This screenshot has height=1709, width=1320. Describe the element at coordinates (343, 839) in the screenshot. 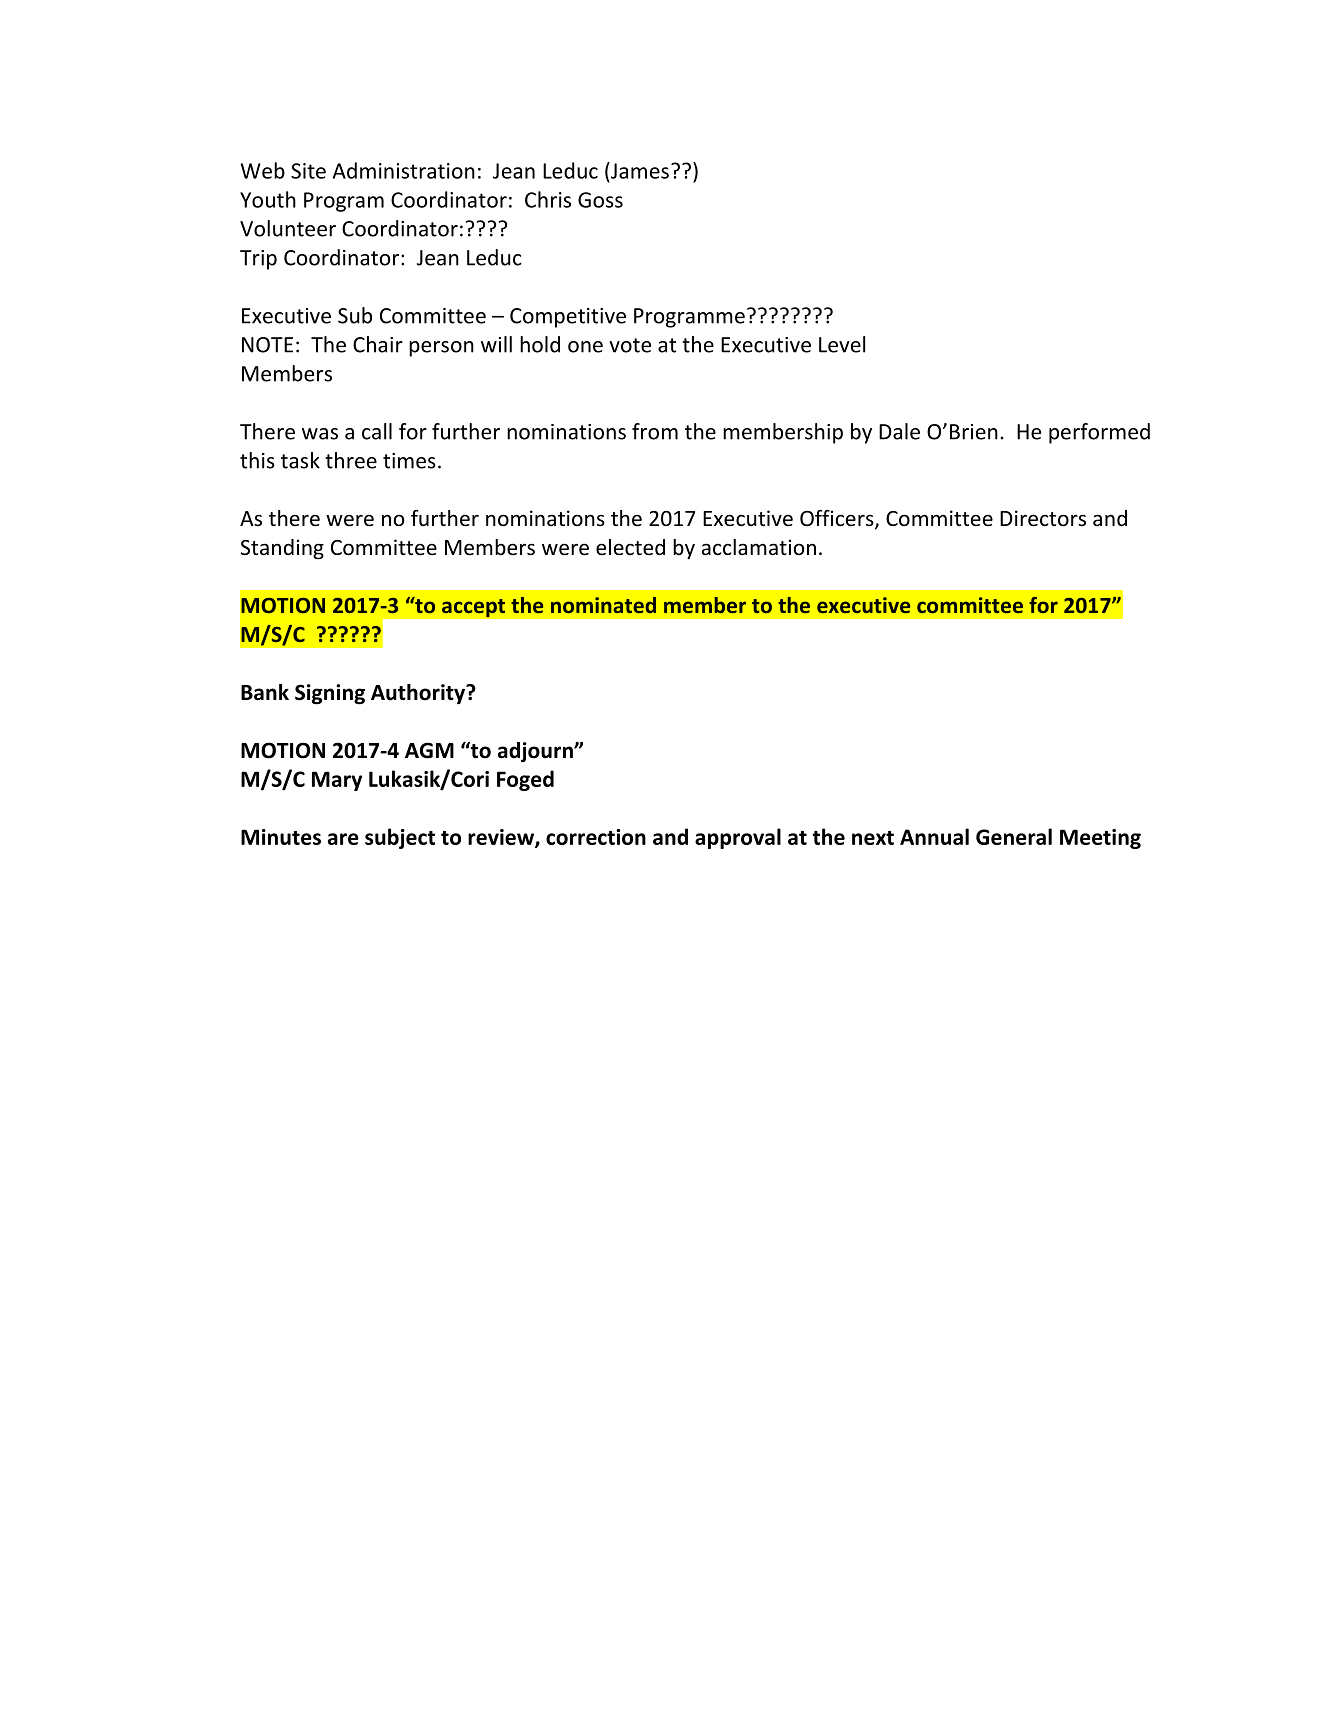

I see `are` at that location.
